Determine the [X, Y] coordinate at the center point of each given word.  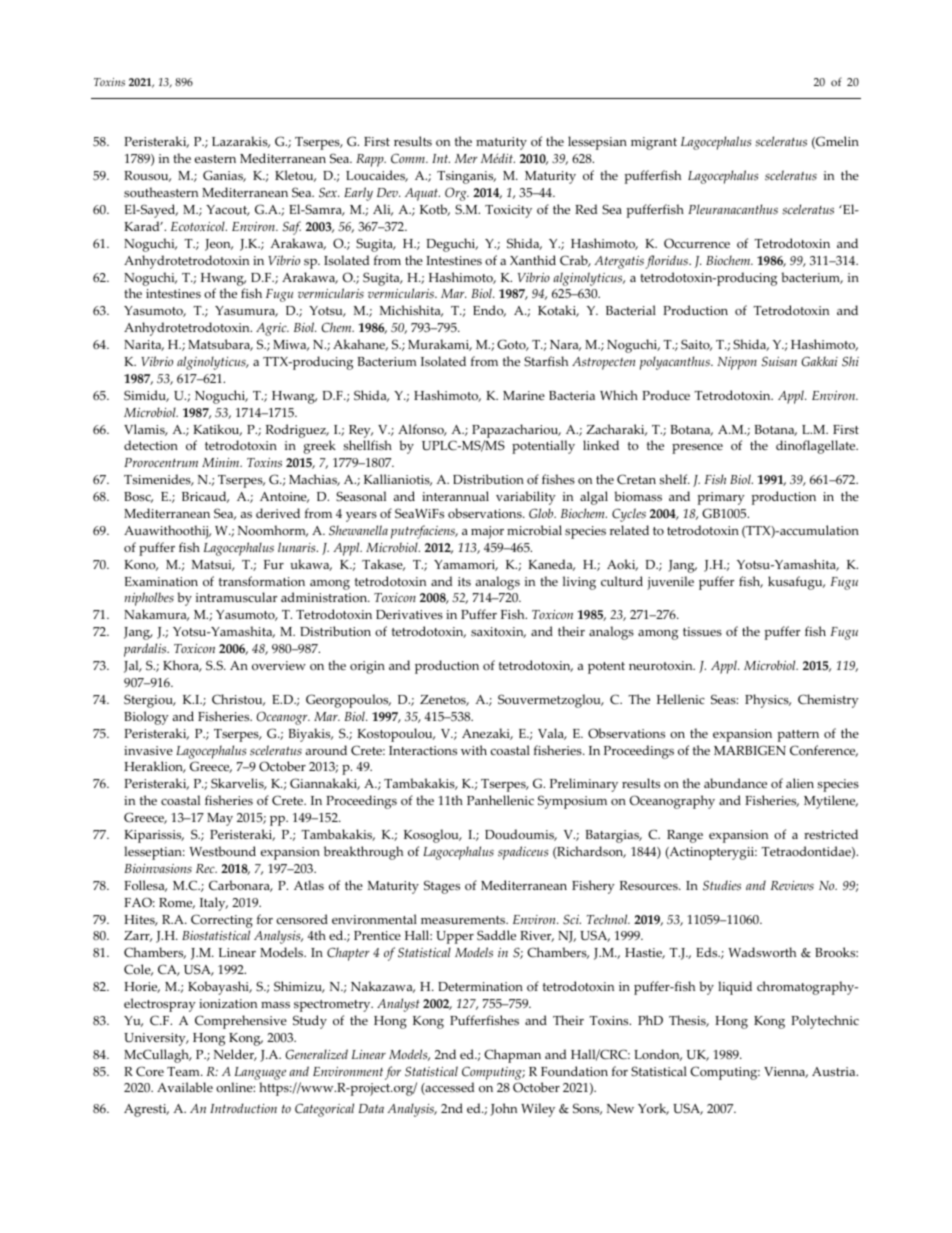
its [464, 581]
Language [260, 1073]
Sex [329, 192]
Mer [466, 158]
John [503, 1109]
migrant [654, 143]
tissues [702, 632]
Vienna [786, 1072]
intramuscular [236, 597]
